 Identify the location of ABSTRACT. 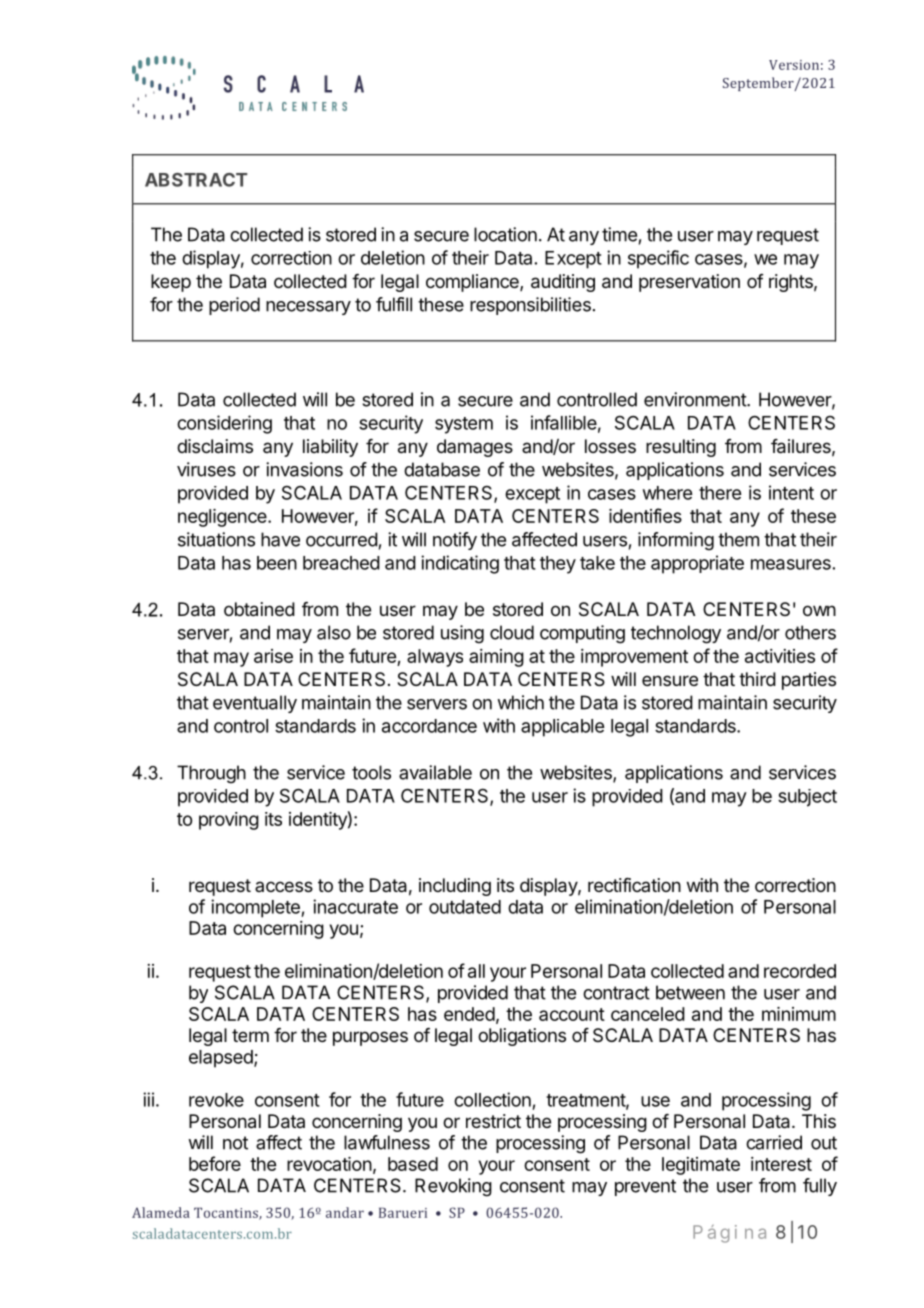
(196, 180).
